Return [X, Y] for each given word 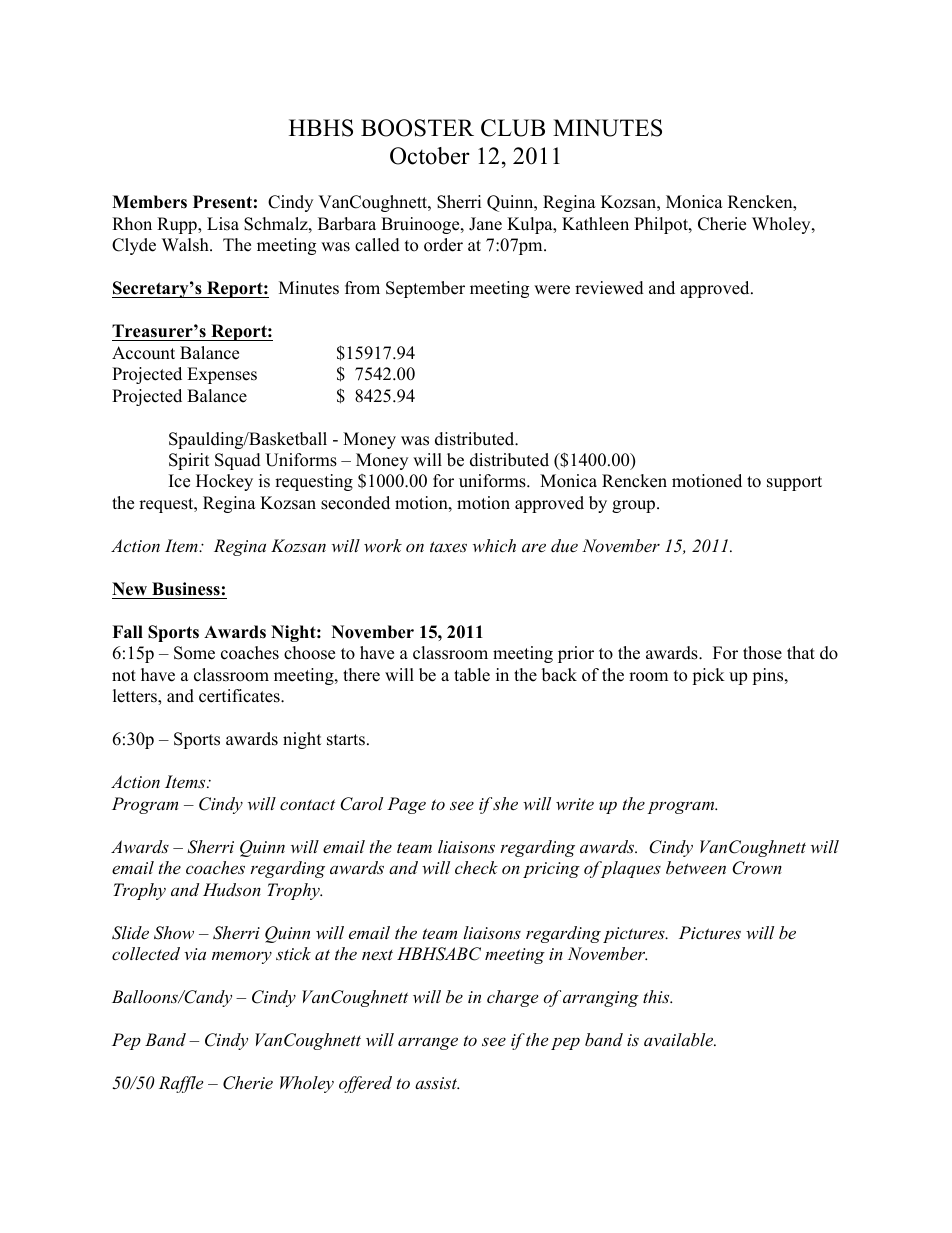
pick [708, 676]
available [680, 1039]
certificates [240, 696]
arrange [428, 1043]
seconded [355, 503]
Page [406, 805]
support [794, 483]
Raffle [181, 1084]
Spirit [189, 461]
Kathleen [595, 224]
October [430, 156]
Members [149, 202]
